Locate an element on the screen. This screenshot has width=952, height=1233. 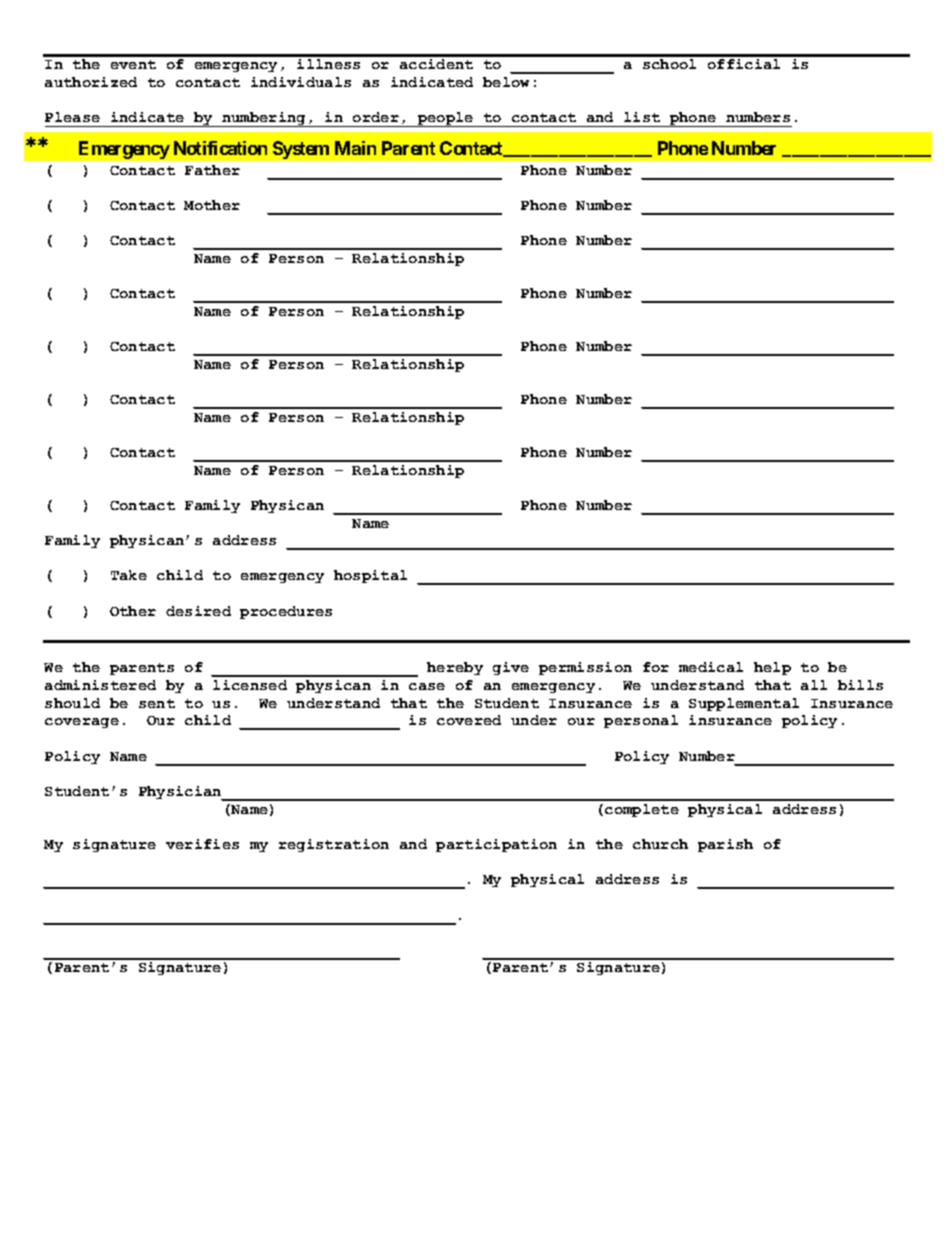
parish is located at coordinates (725, 845).
